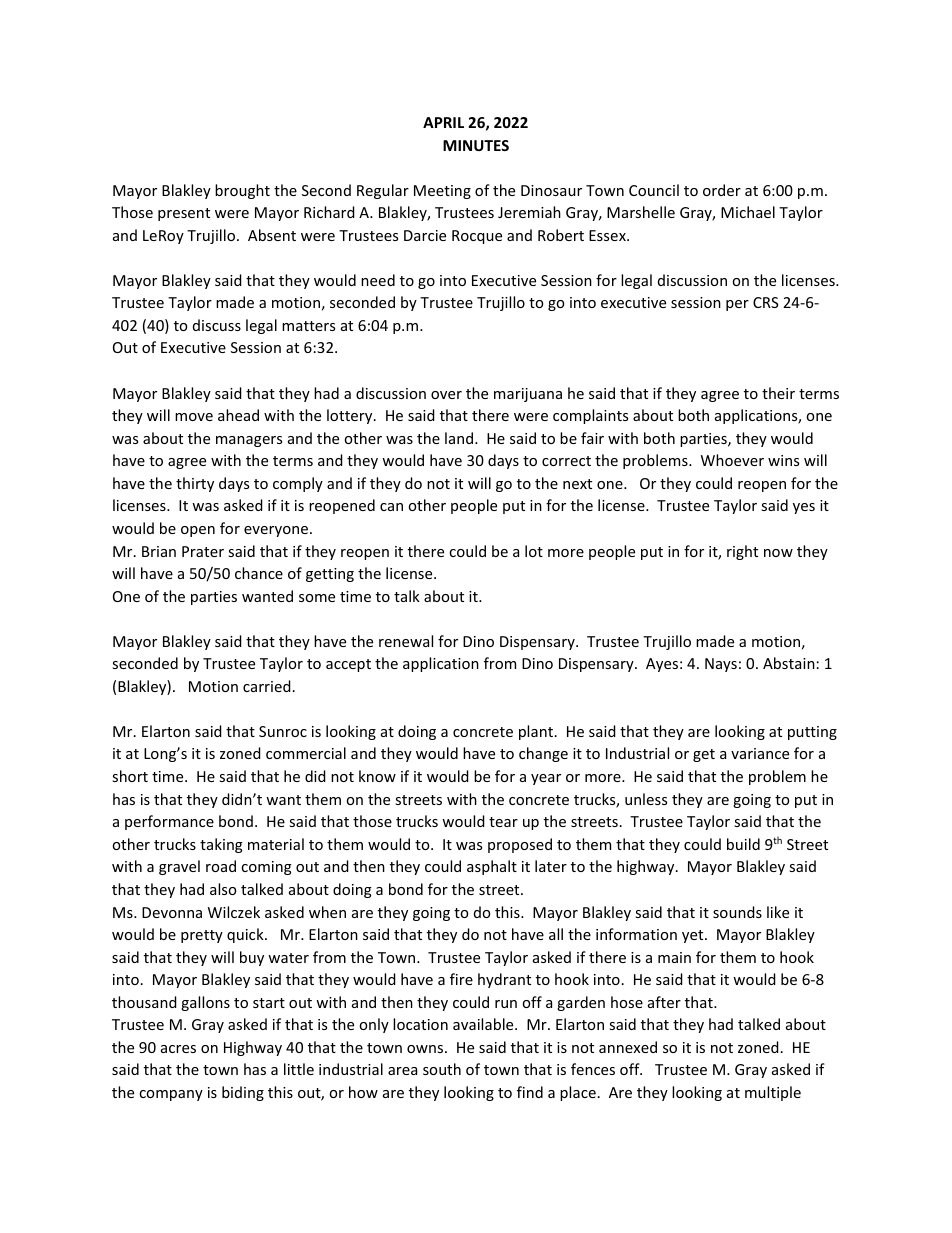 This image has height=1233, width=952. I want to click on thirty, so click(195, 484).
